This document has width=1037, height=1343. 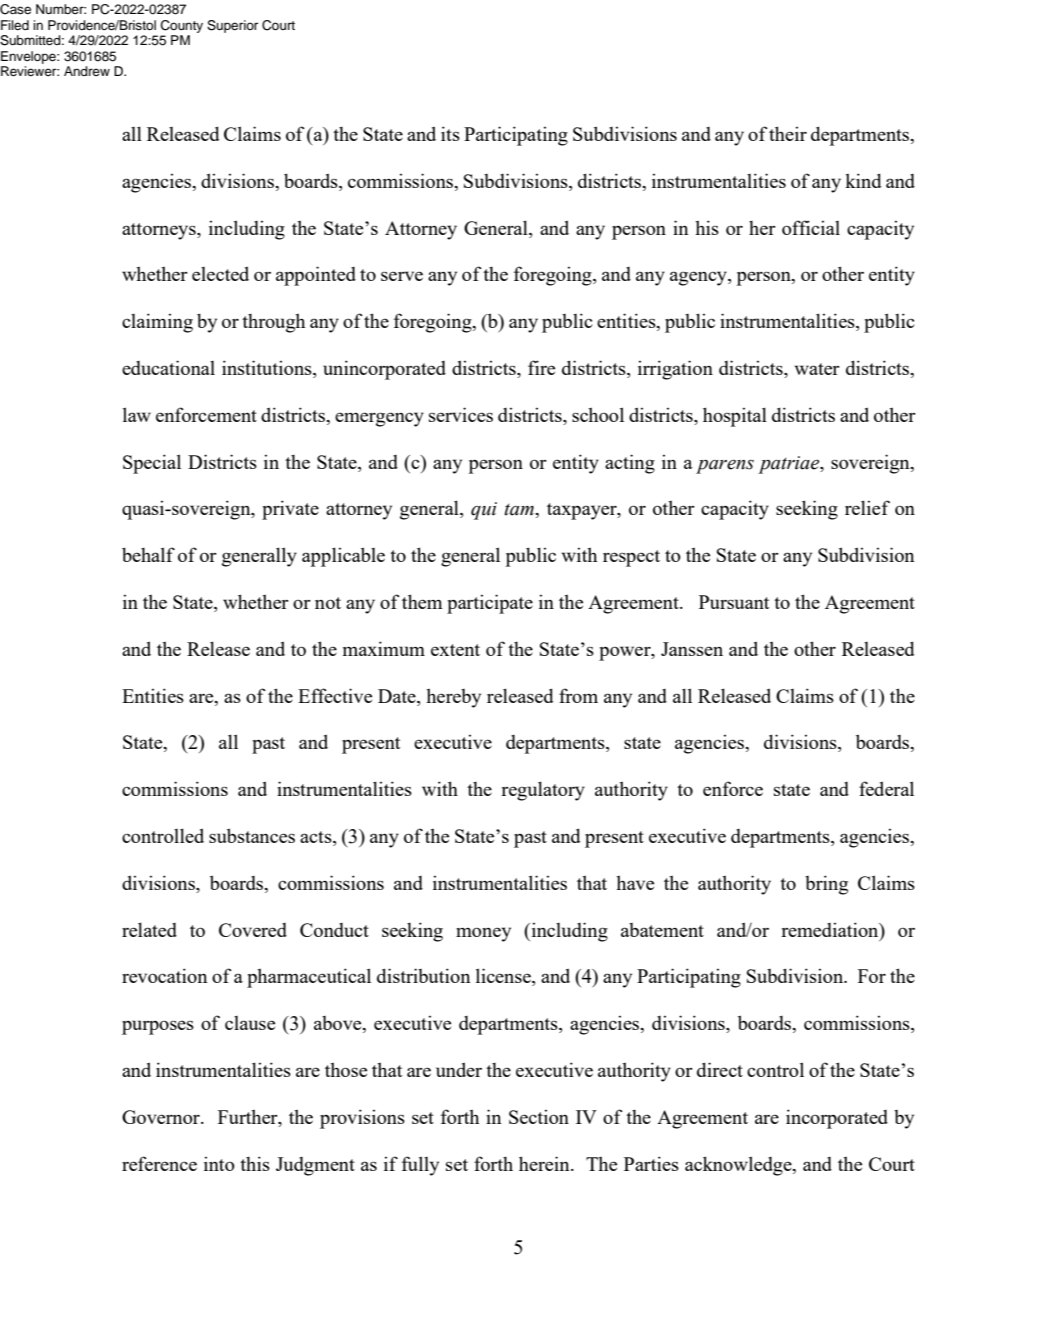 What do you see at coordinates (453, 698) in the document?
I see `hereby` at bounding box center [453, 698].
